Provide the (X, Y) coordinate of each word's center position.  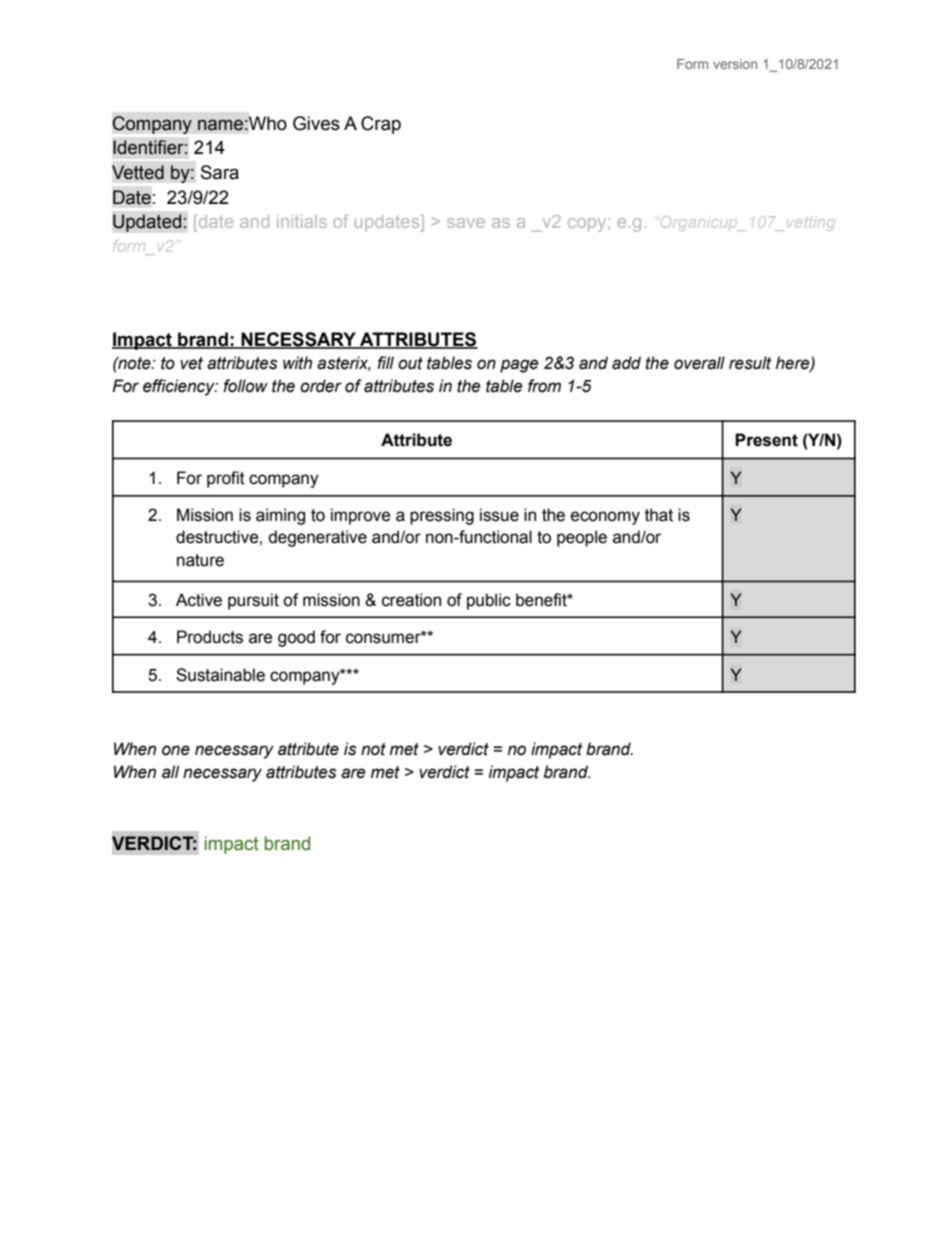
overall (699, 363)
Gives (316, 123)
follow (245, 386)
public (489, 601)
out (410, 363)
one (176, 750)
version (735, 64)
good (296, 638)
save (466, 223)
